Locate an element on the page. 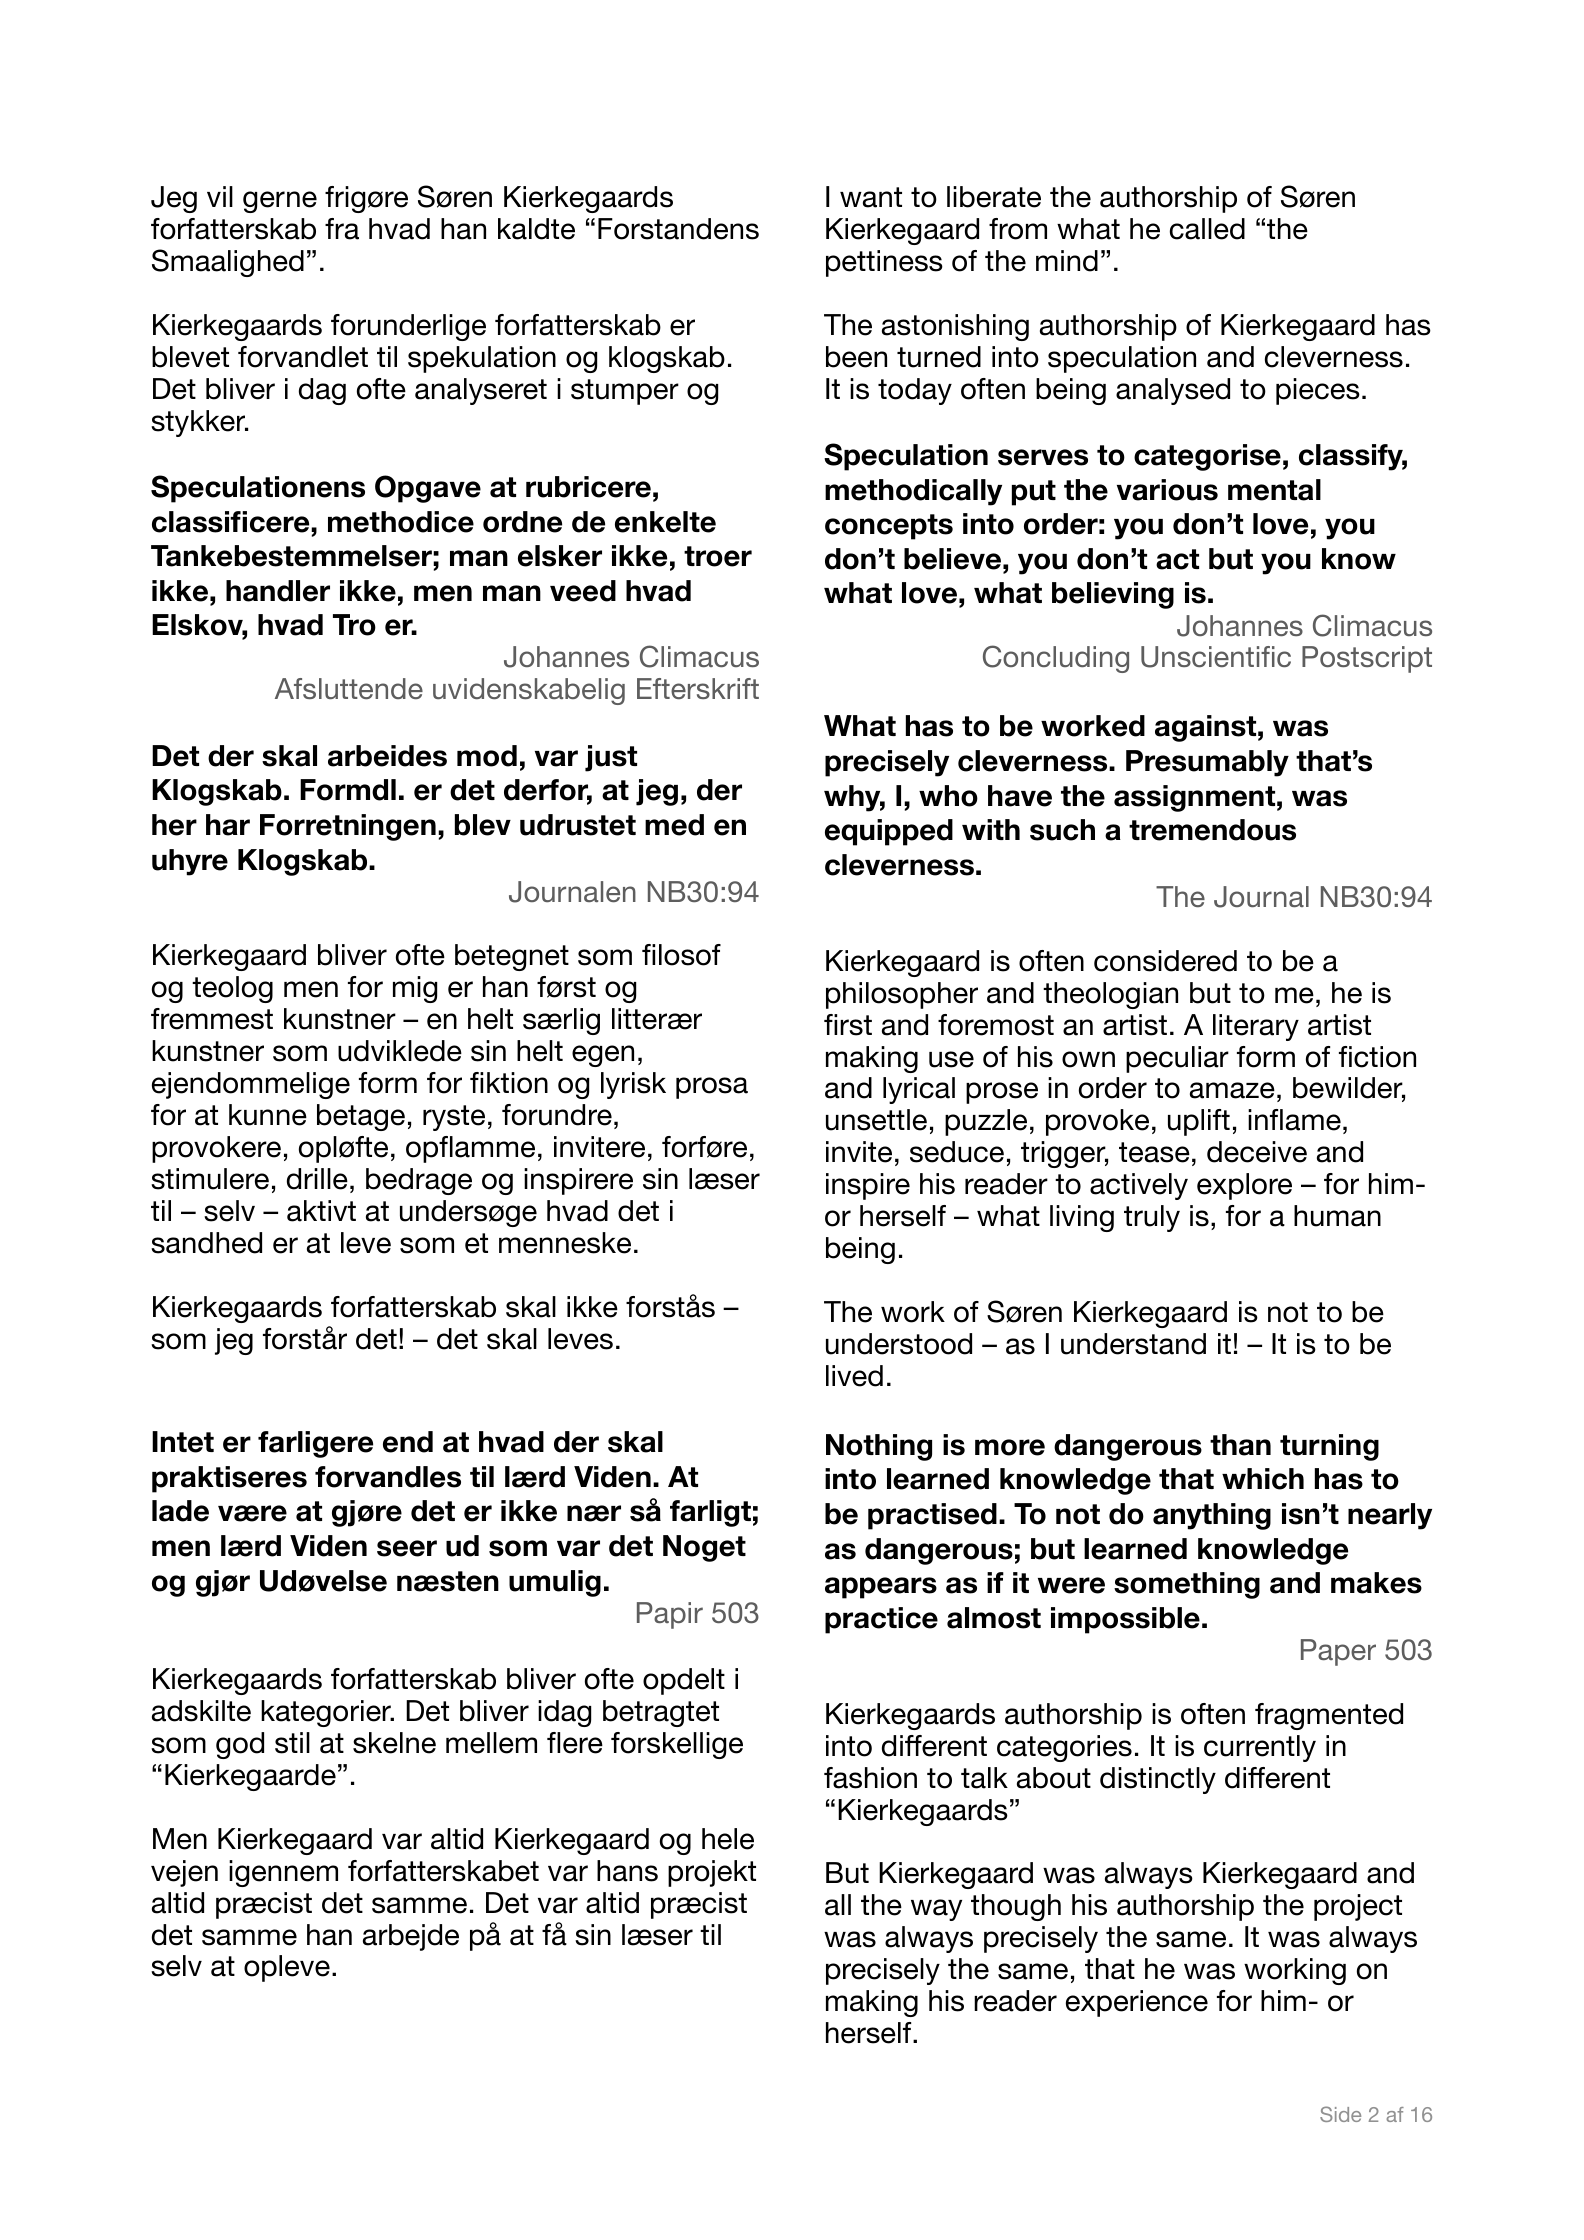 This image has width=1584, height=2240. just is located at coordinates (611, 758).
